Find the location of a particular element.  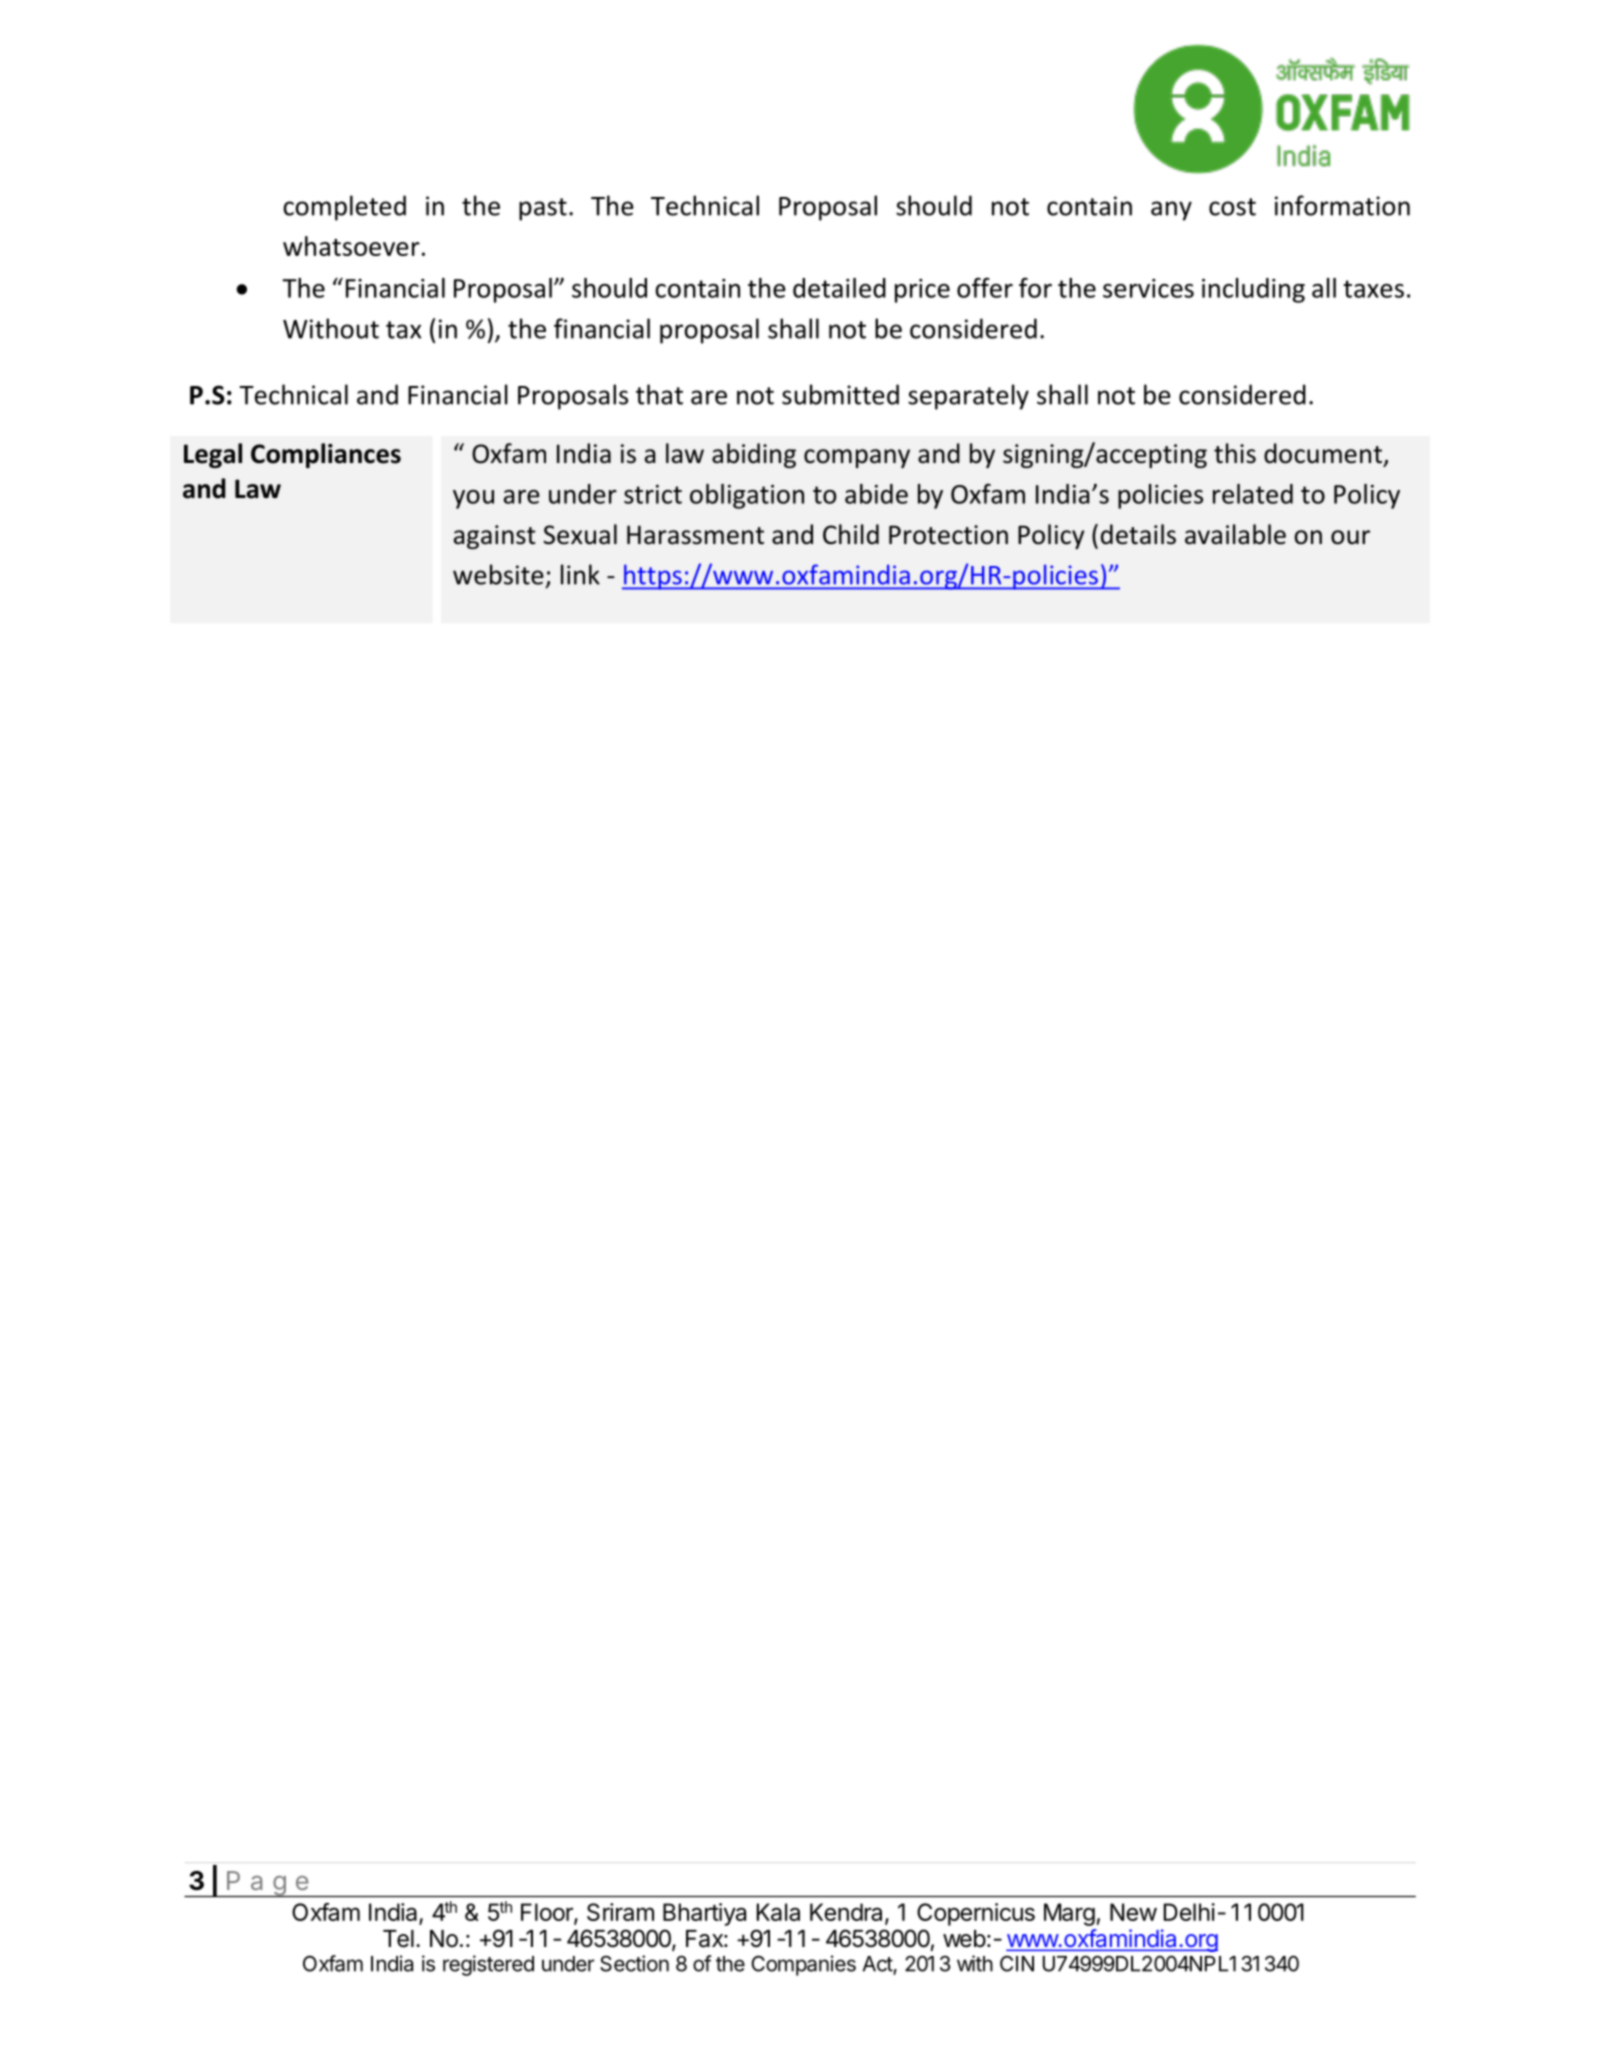

Kendra is located at coordinates (848, 1913).
